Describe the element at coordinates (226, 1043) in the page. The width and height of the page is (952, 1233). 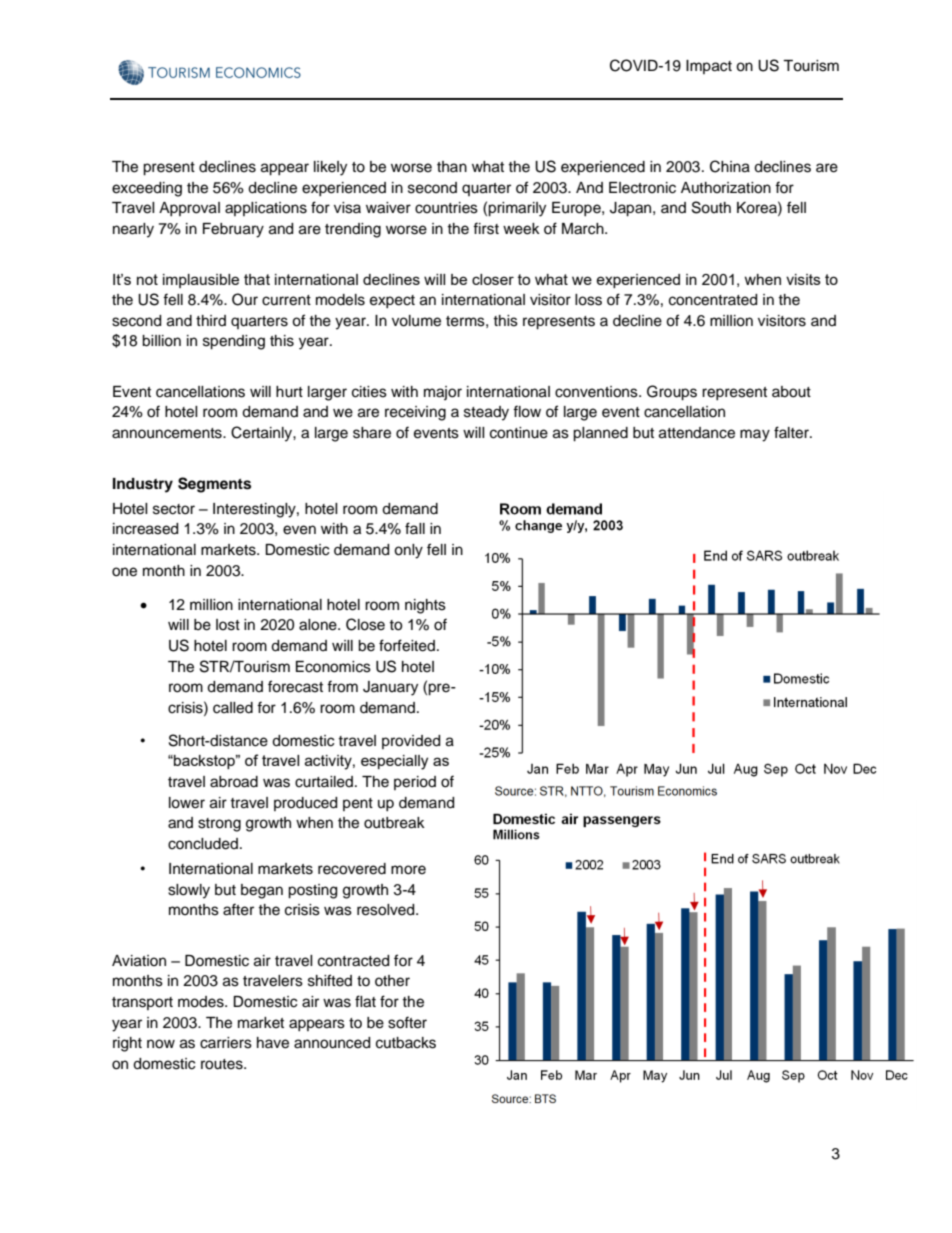
I see `carriers` at that location.
